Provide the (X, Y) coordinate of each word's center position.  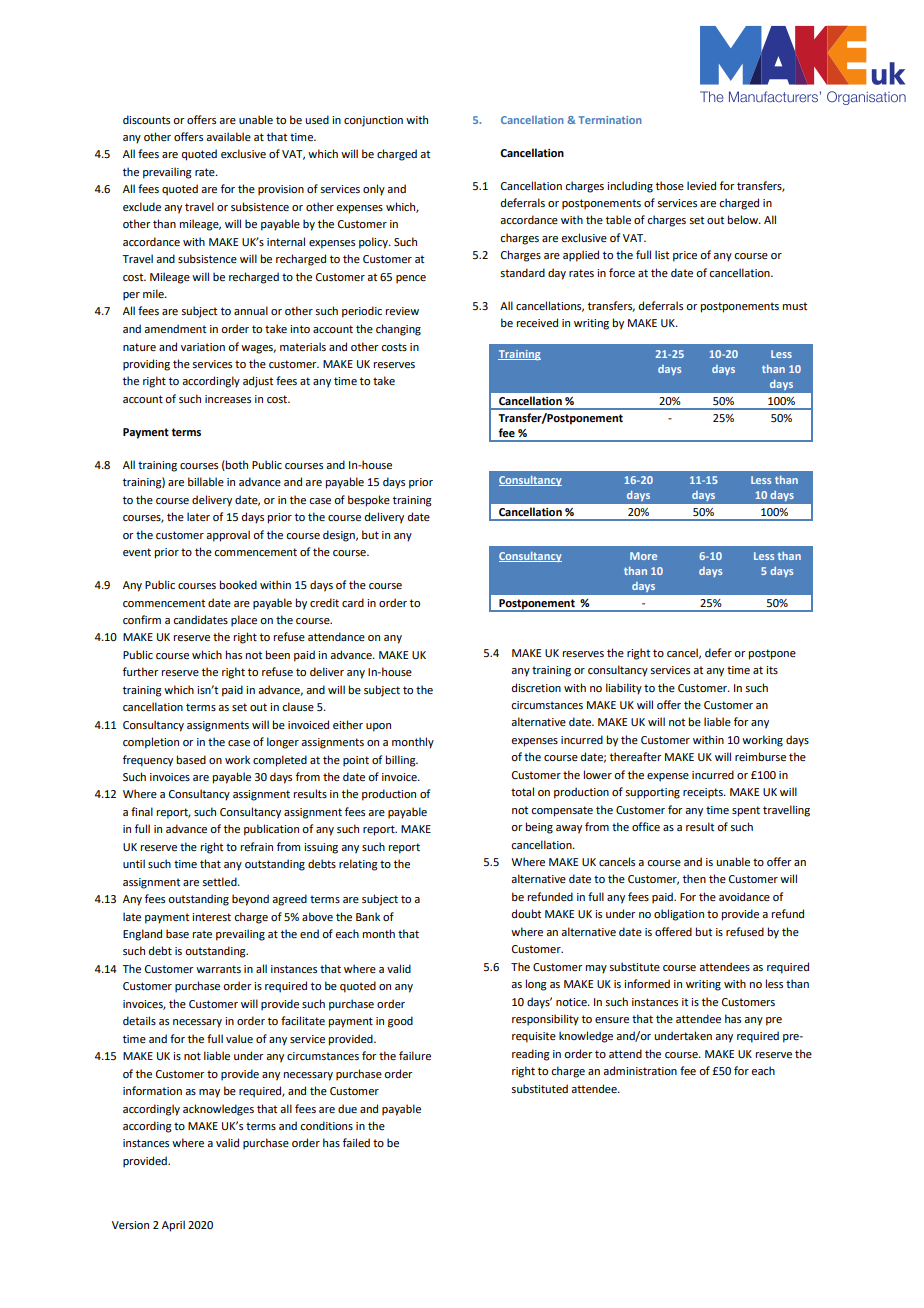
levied (701, 185)
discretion (536, 687)
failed (356, 1142)
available (228, 136)
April (173, 1226)
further (141, 671)
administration (640, 1070)
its (772, 670)
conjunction (373, 121)
